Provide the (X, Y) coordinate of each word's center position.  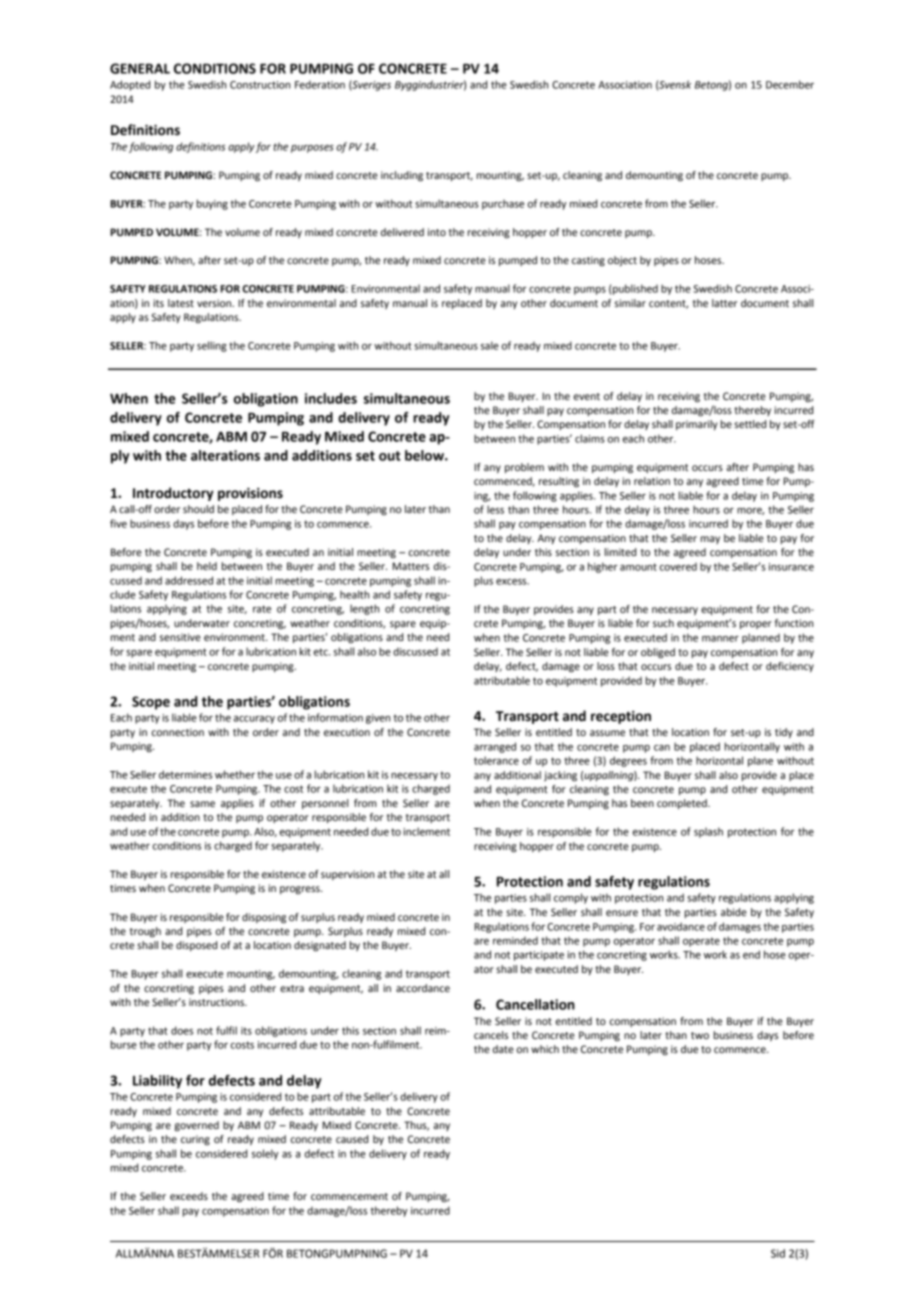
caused (352, 1139)
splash (708, 832)
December (790, 84)
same (202, 804)
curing (195, 1140)
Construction (260, 85)
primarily (697, 425)
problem (524, 468)
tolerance (496, 760)
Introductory (173, 494)
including (402, 176)
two (700, 1035)
